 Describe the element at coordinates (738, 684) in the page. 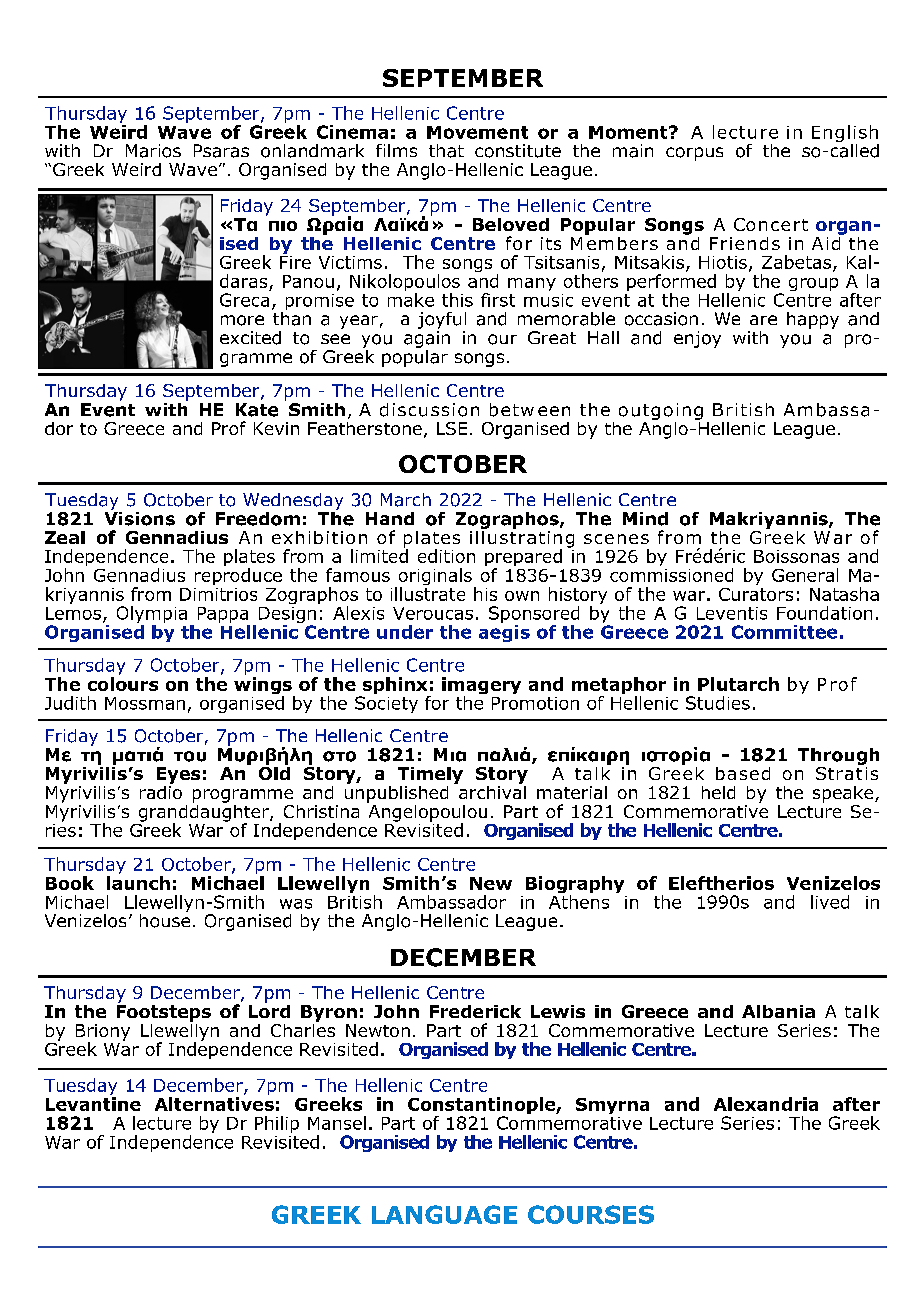

I see `Plutarch` at that location.
